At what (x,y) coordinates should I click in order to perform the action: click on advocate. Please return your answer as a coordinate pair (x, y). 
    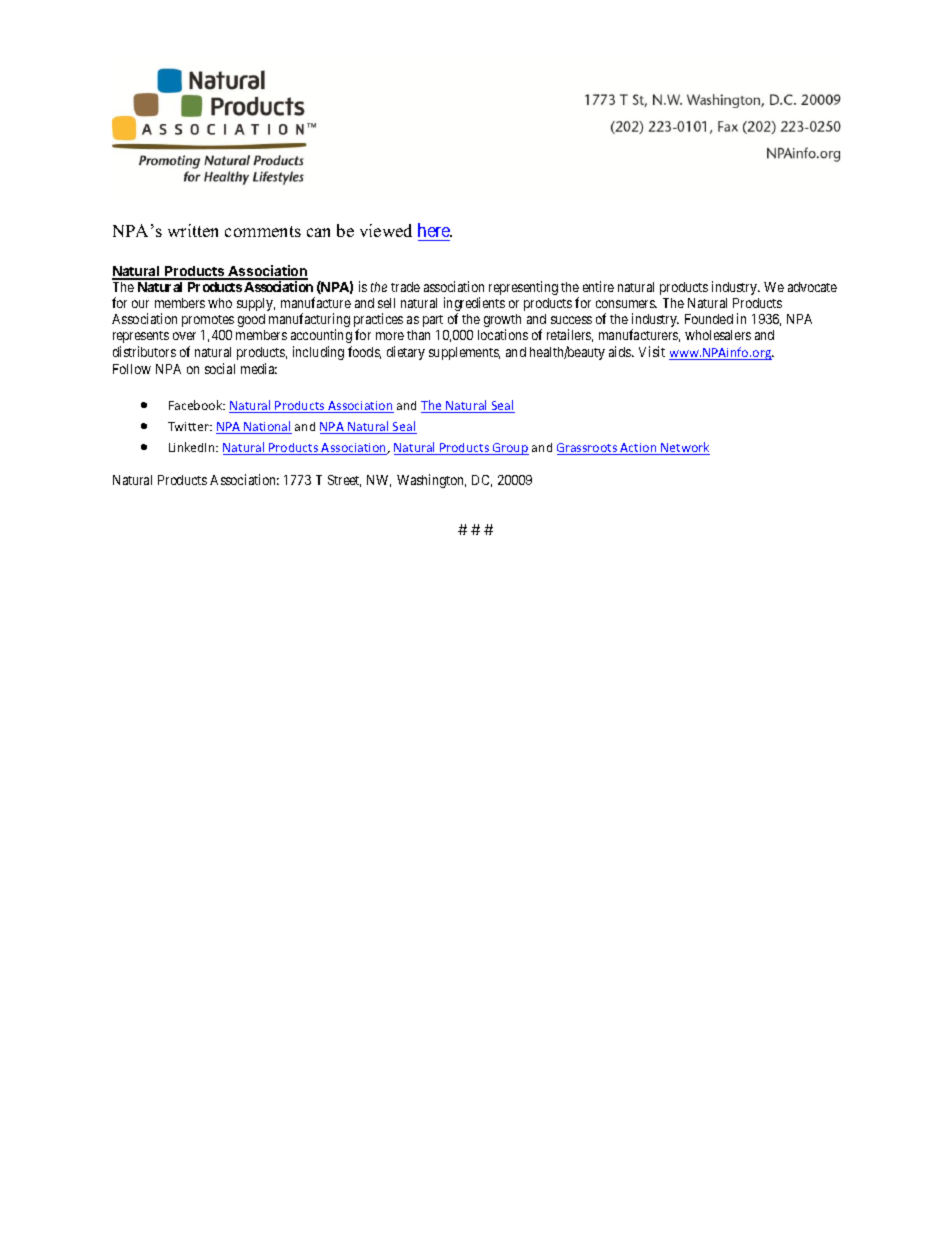
    Looking at the image, I should click on (812, 287).
